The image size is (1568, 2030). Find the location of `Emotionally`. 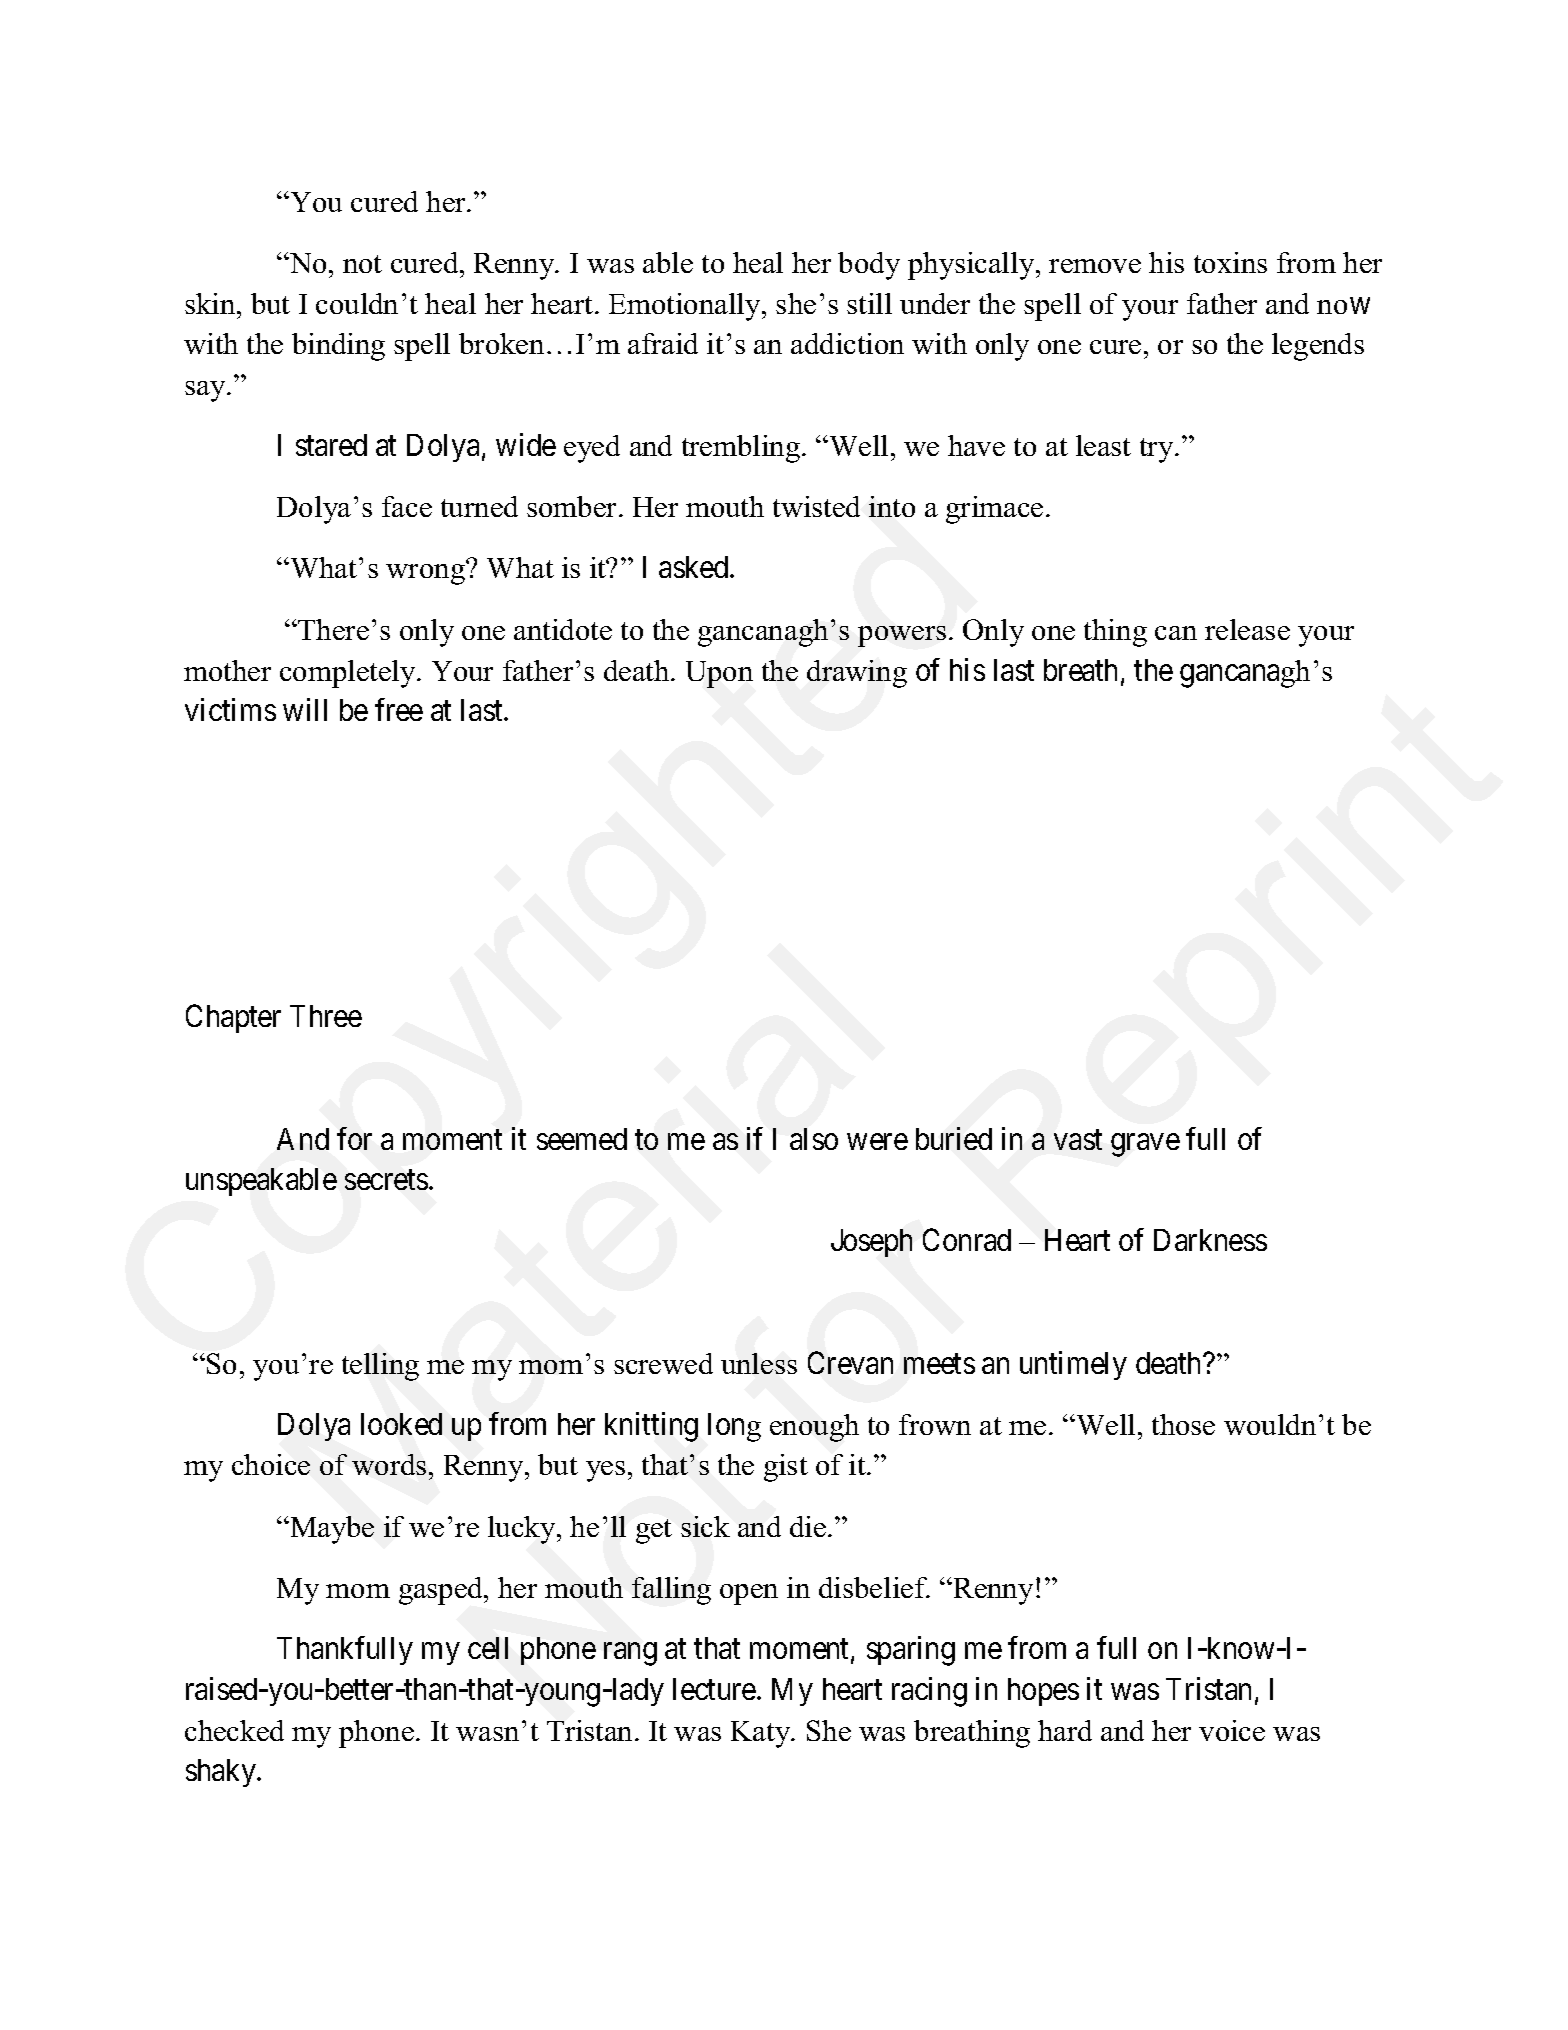

Emotionally is located at coordinates (686, 307).
